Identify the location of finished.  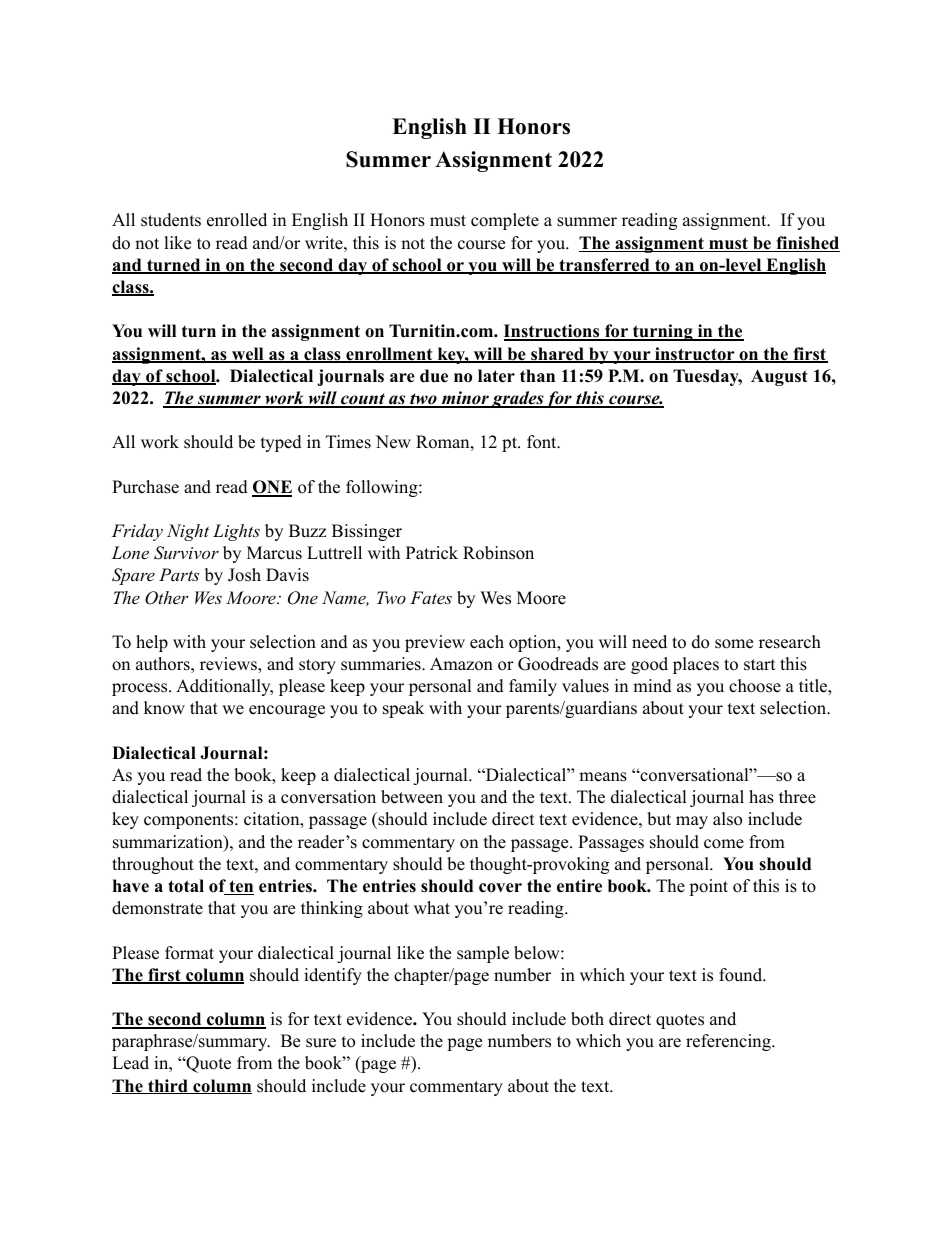
(807, 244).
